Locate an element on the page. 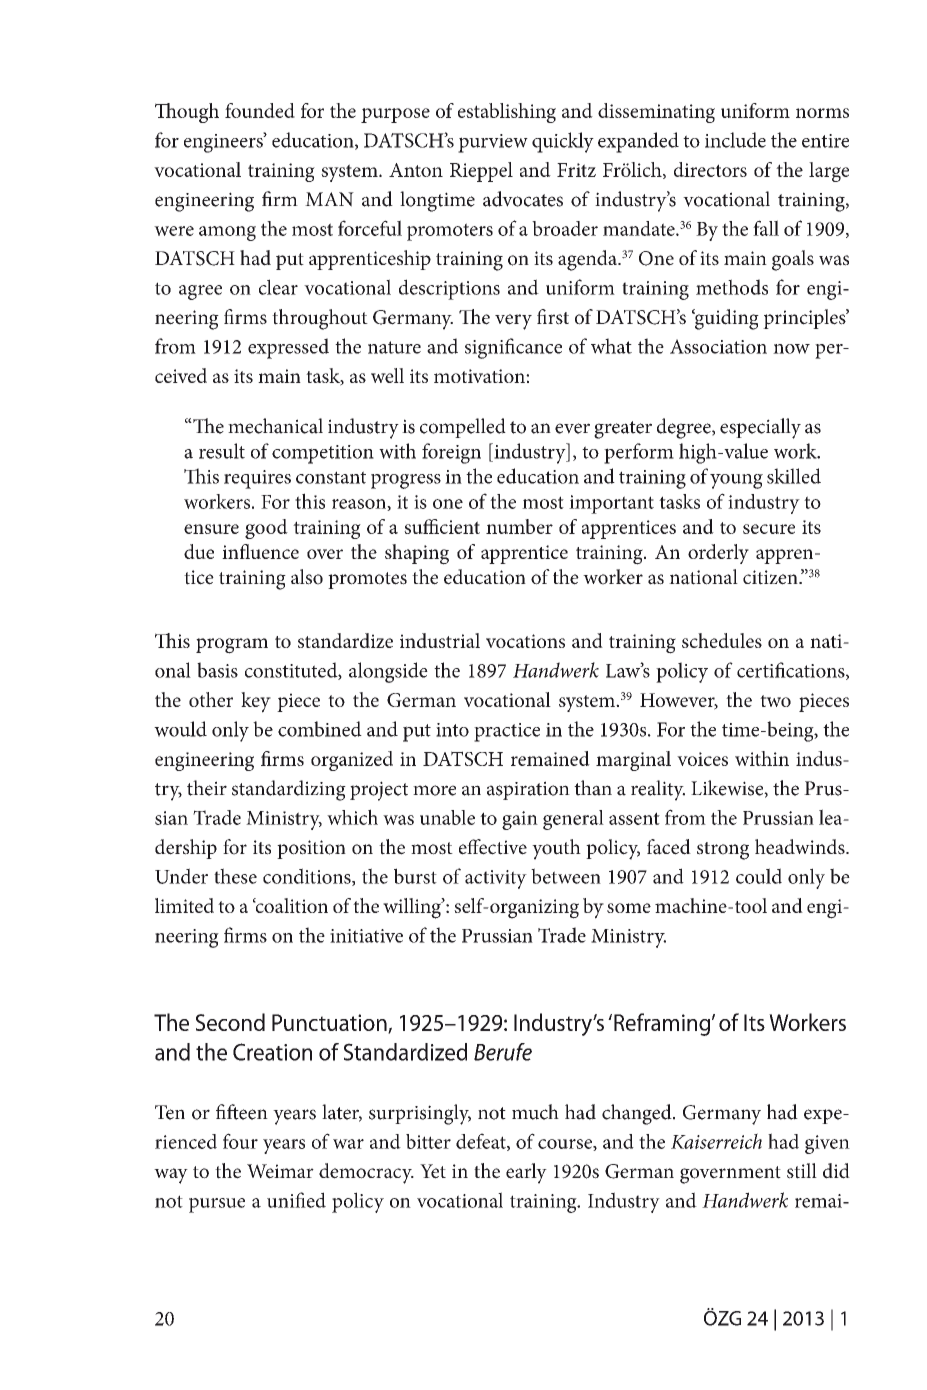  Weimar is located at coordinates (280, 1171).
